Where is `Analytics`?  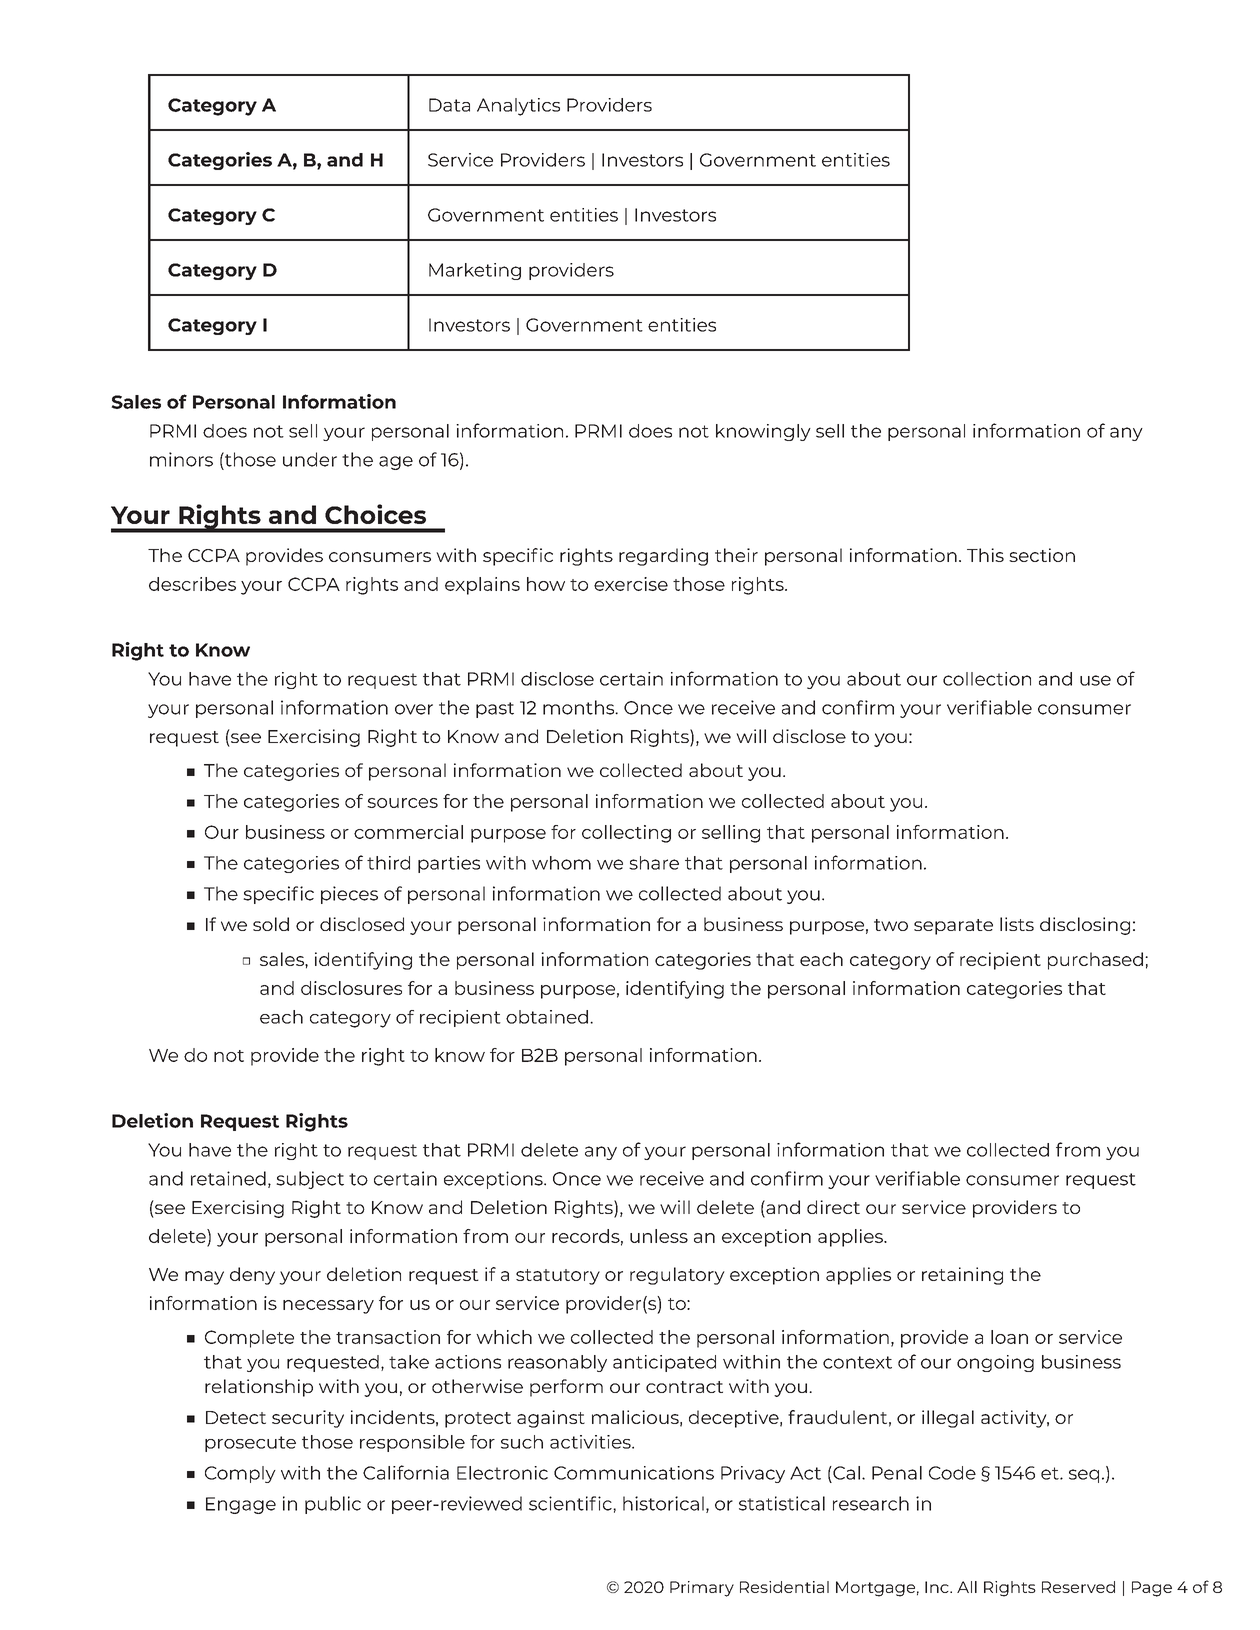
Analytics is located at coordinates (518, 107).
